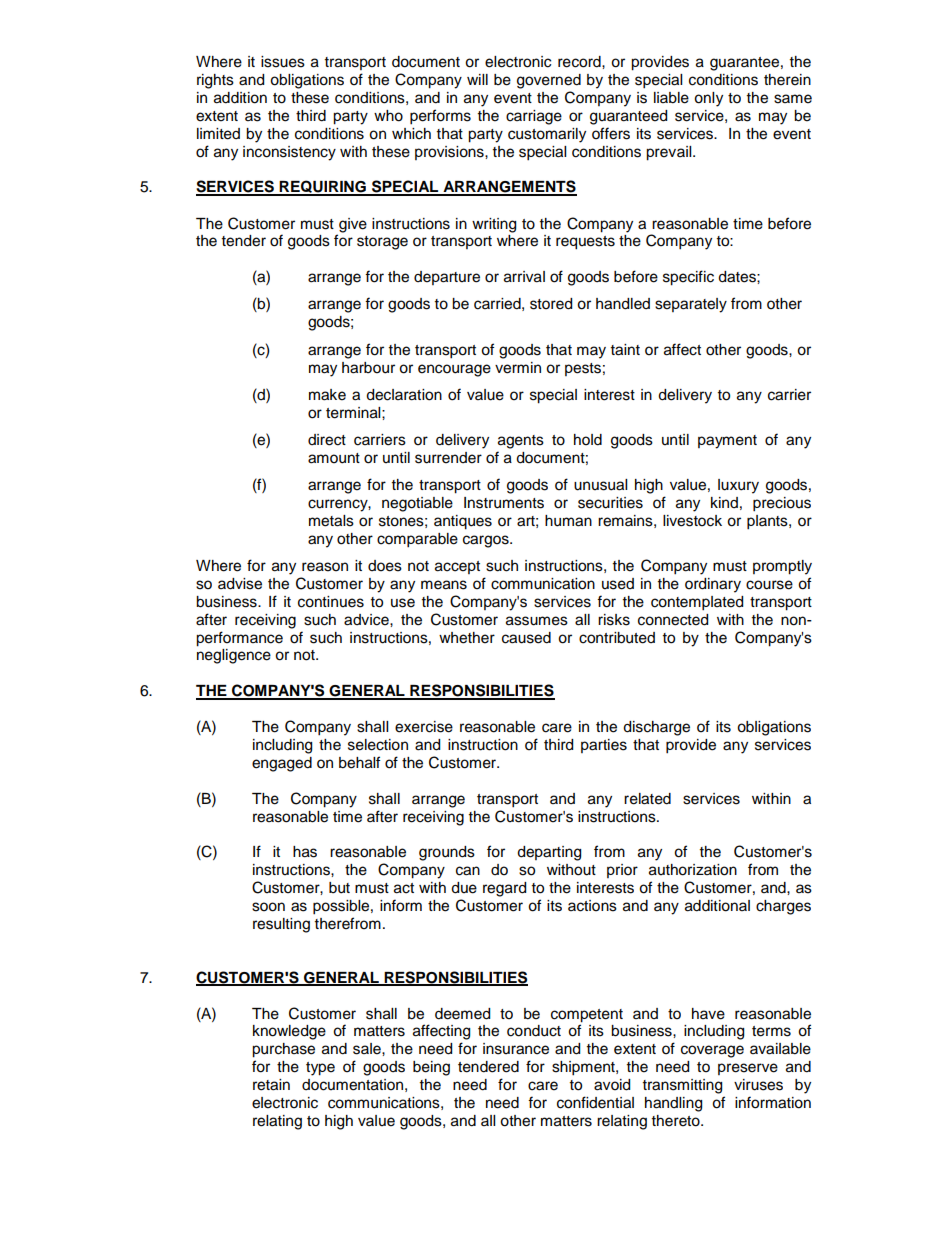 The height and width of the screenshot is (1233, 952). Describe the element at coordinates (518, 368) in the screenshot. I see `vermin` at that location.
